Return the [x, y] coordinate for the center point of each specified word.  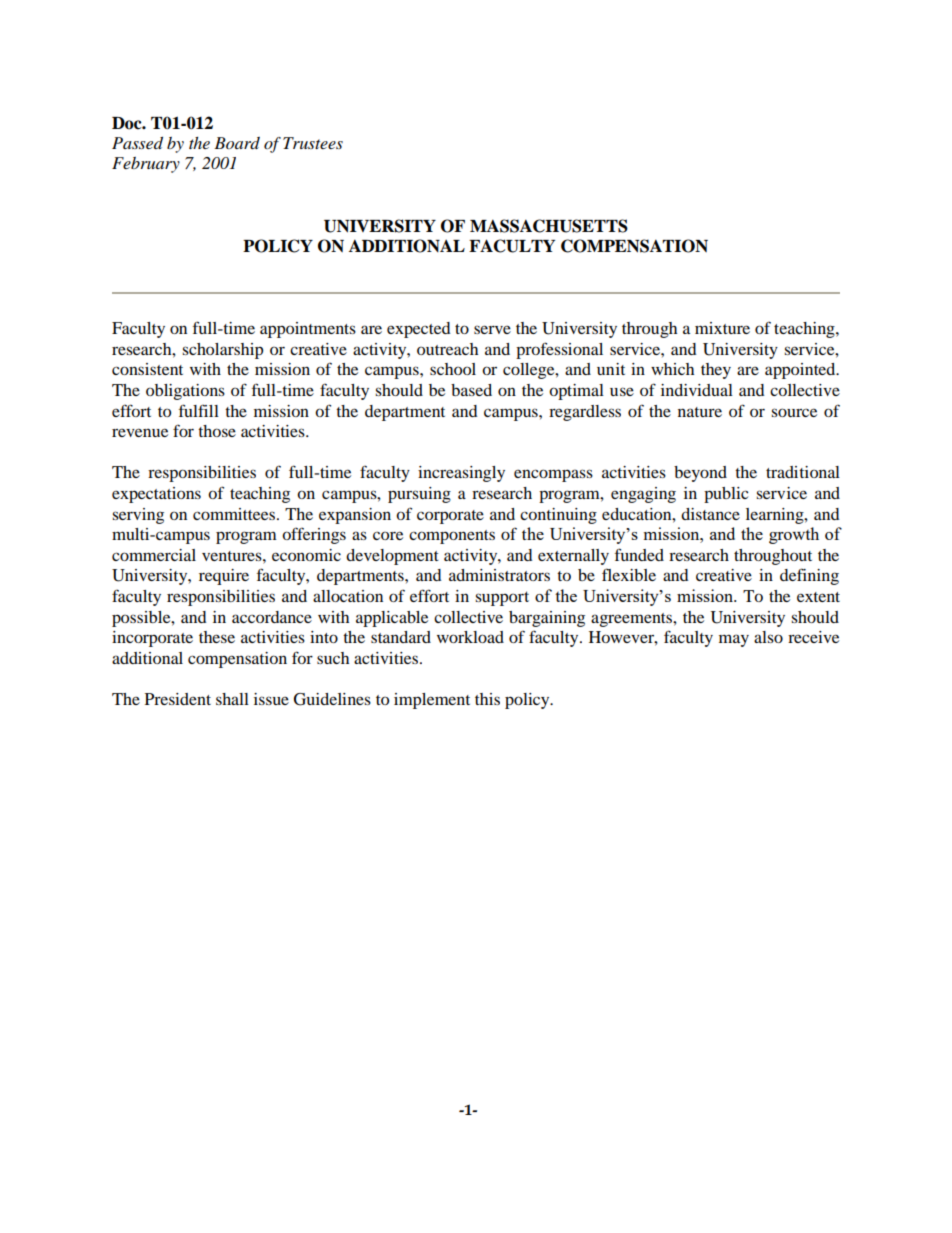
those [217, 431]
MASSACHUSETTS [549, 226]
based [471, 390]
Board [237, 143]
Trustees [313, 143]
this [487, 699]
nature [700, 412]
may [734, 640]
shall [232, 699]
